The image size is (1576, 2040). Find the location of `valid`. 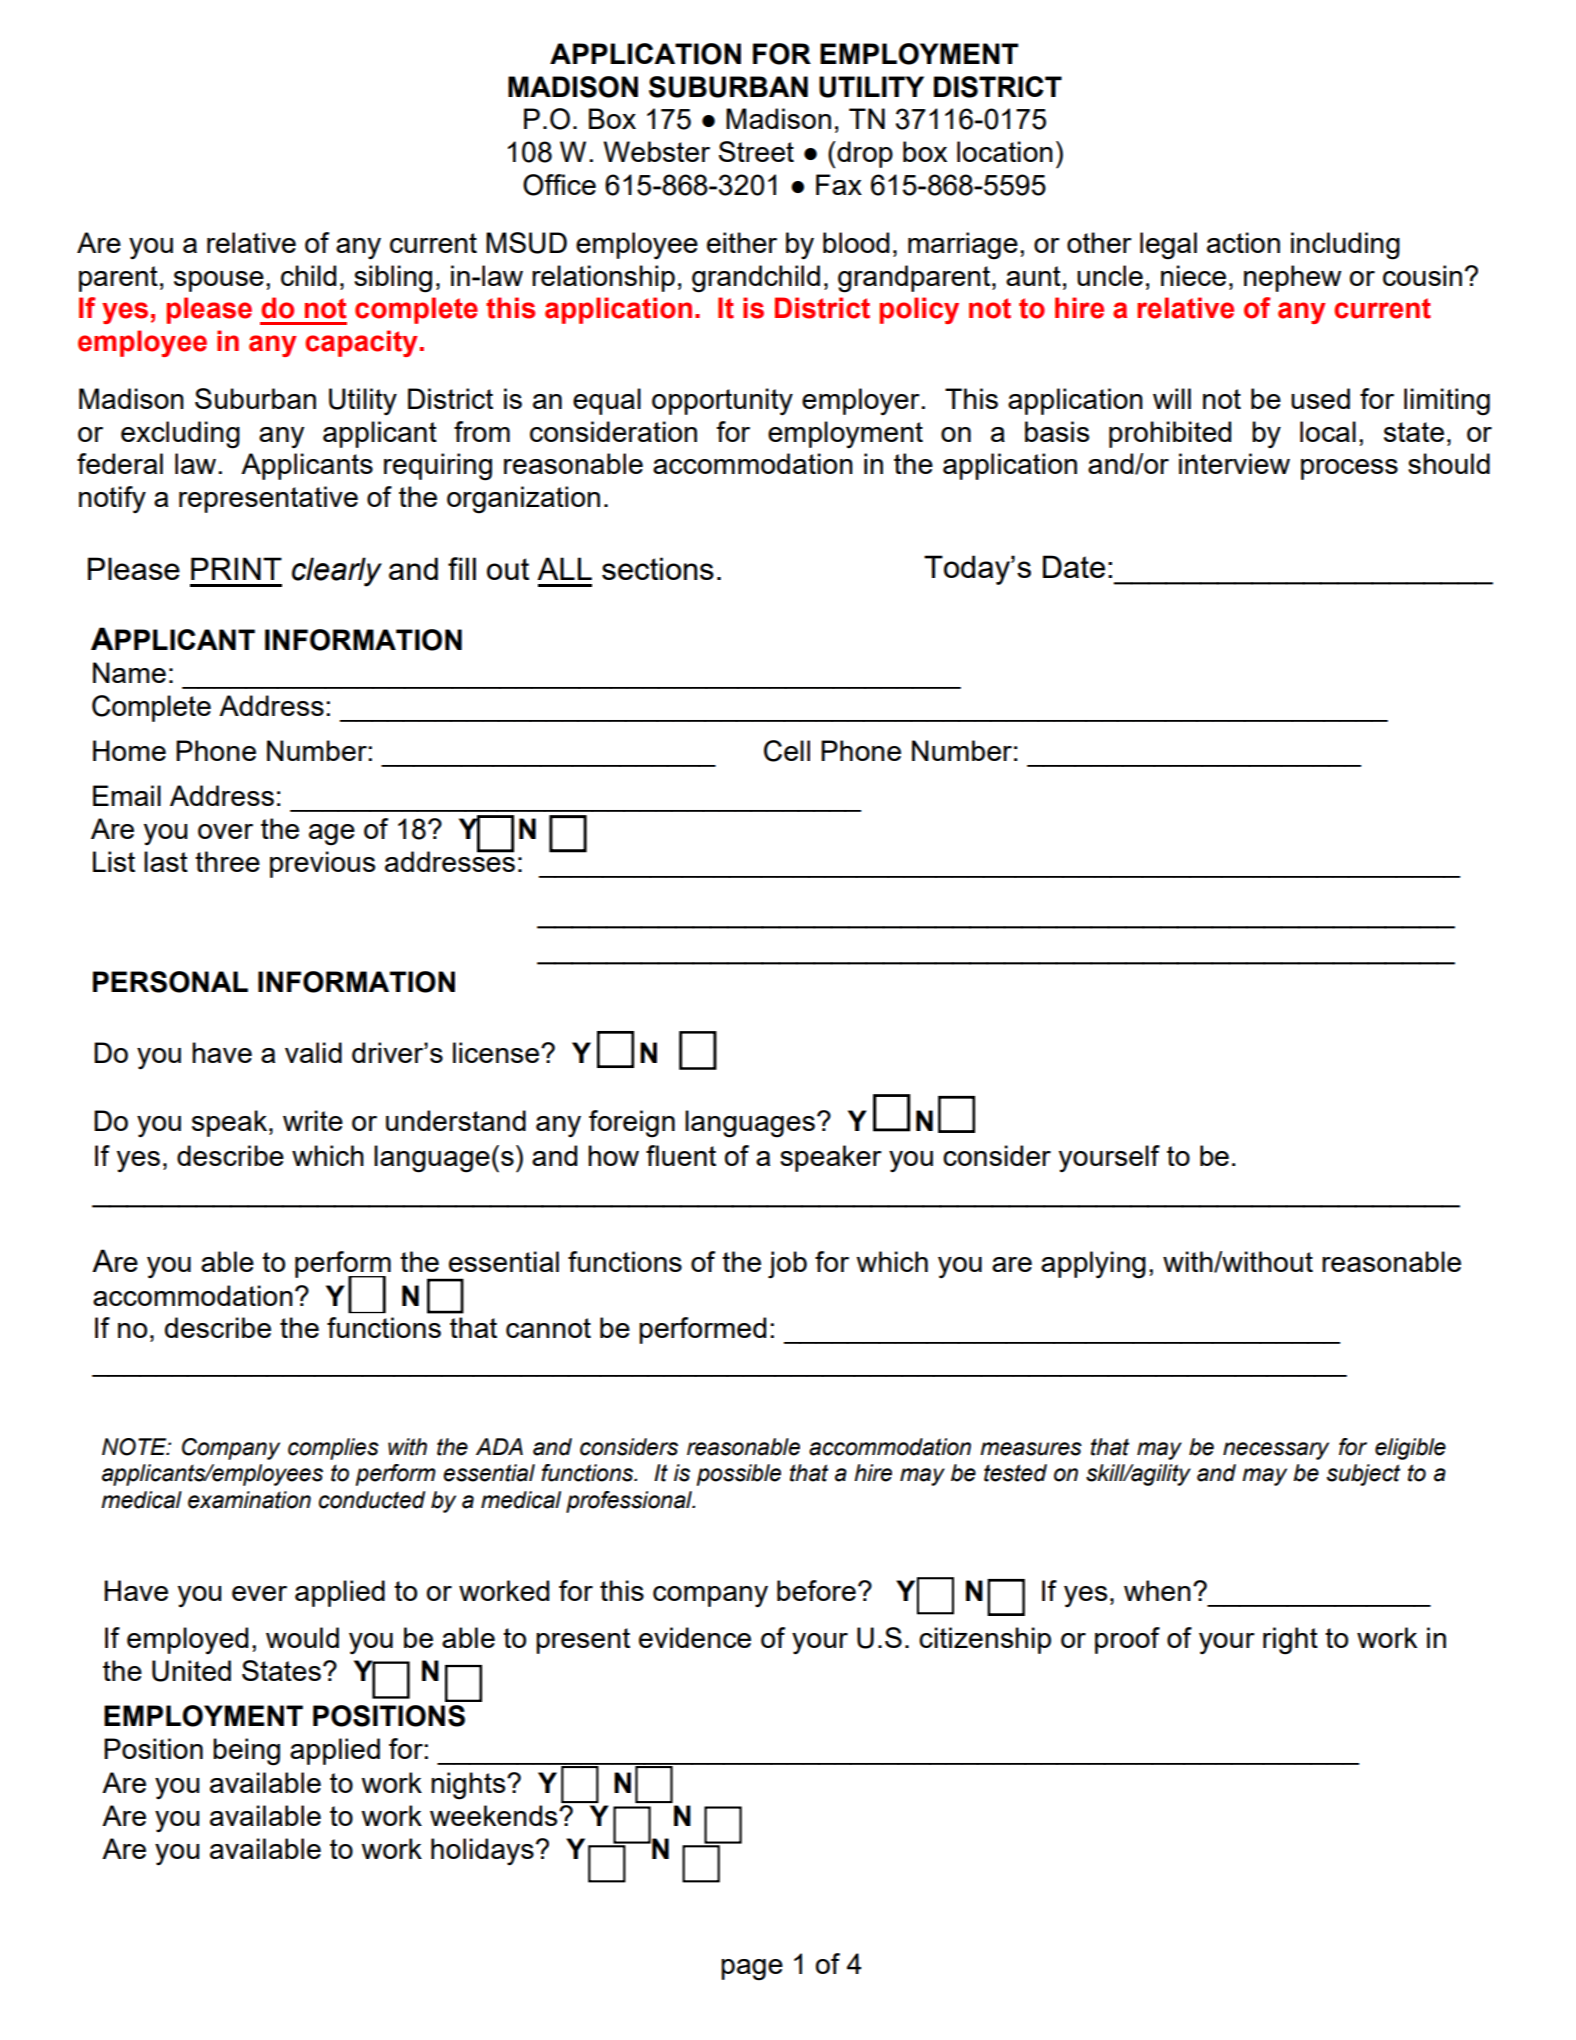

valid is located at coordinates (313, 1052).
